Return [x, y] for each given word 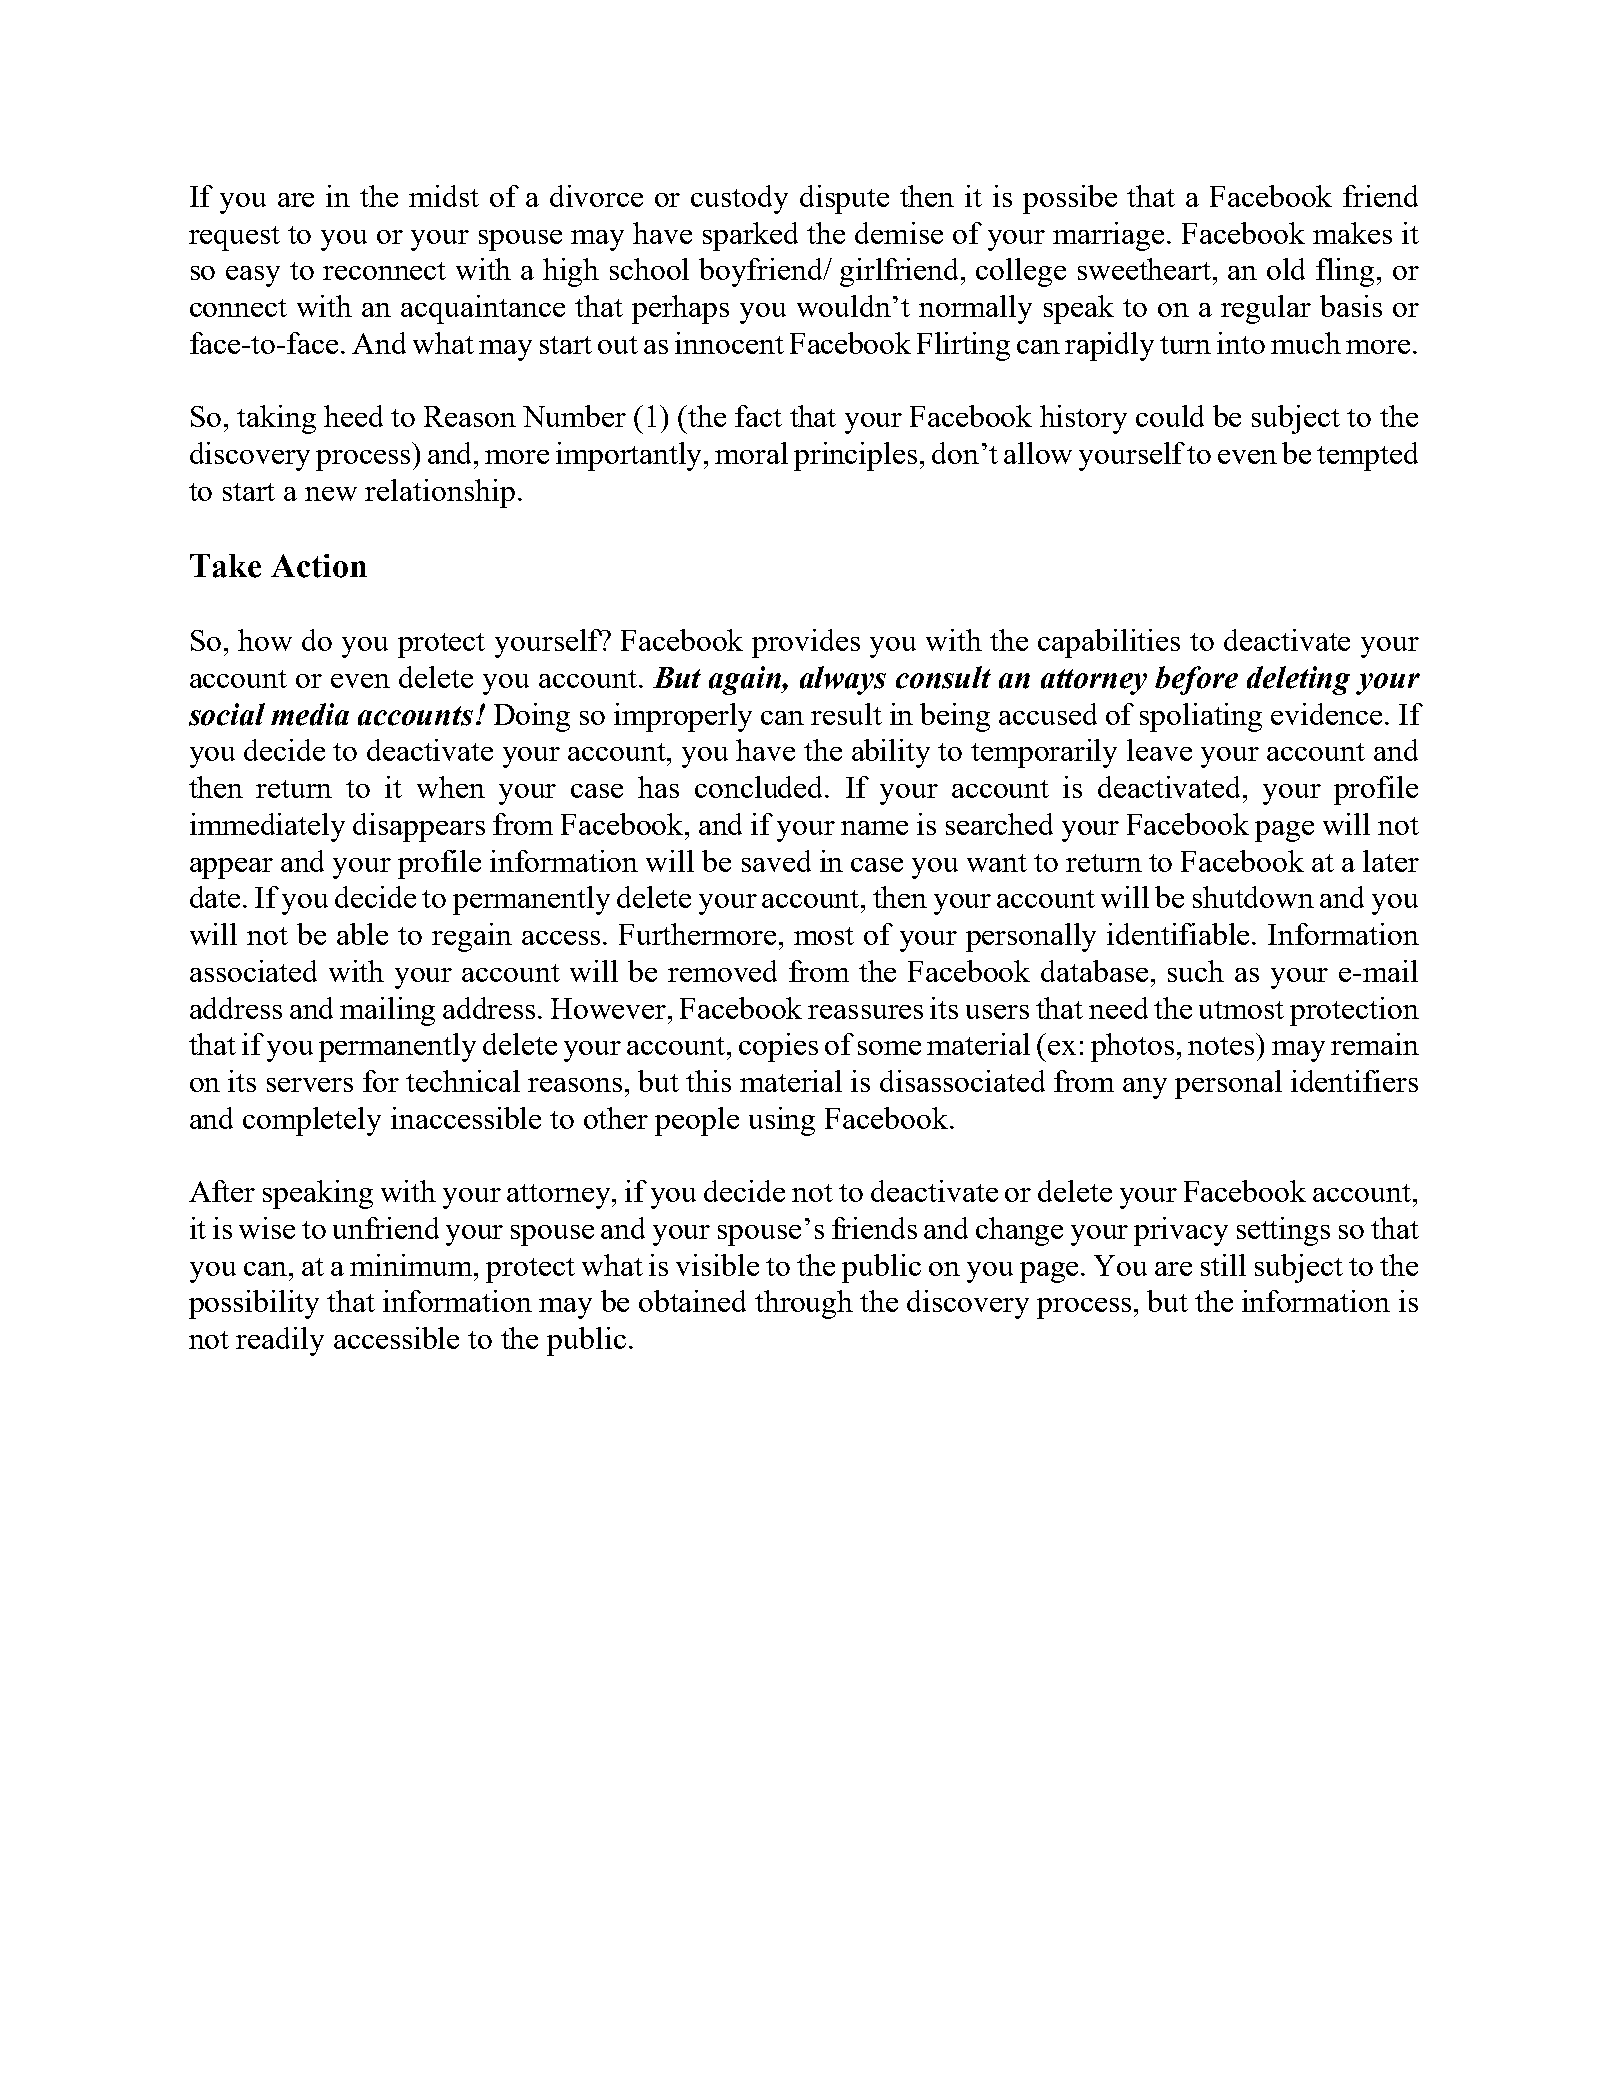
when [451, 787]
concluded [761, 787]
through [804, 1304]
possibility [254, 1304]
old [1286, 269]
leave [1159, 750]
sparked [750, 236]
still [1223, 1265]
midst [444, 196]
